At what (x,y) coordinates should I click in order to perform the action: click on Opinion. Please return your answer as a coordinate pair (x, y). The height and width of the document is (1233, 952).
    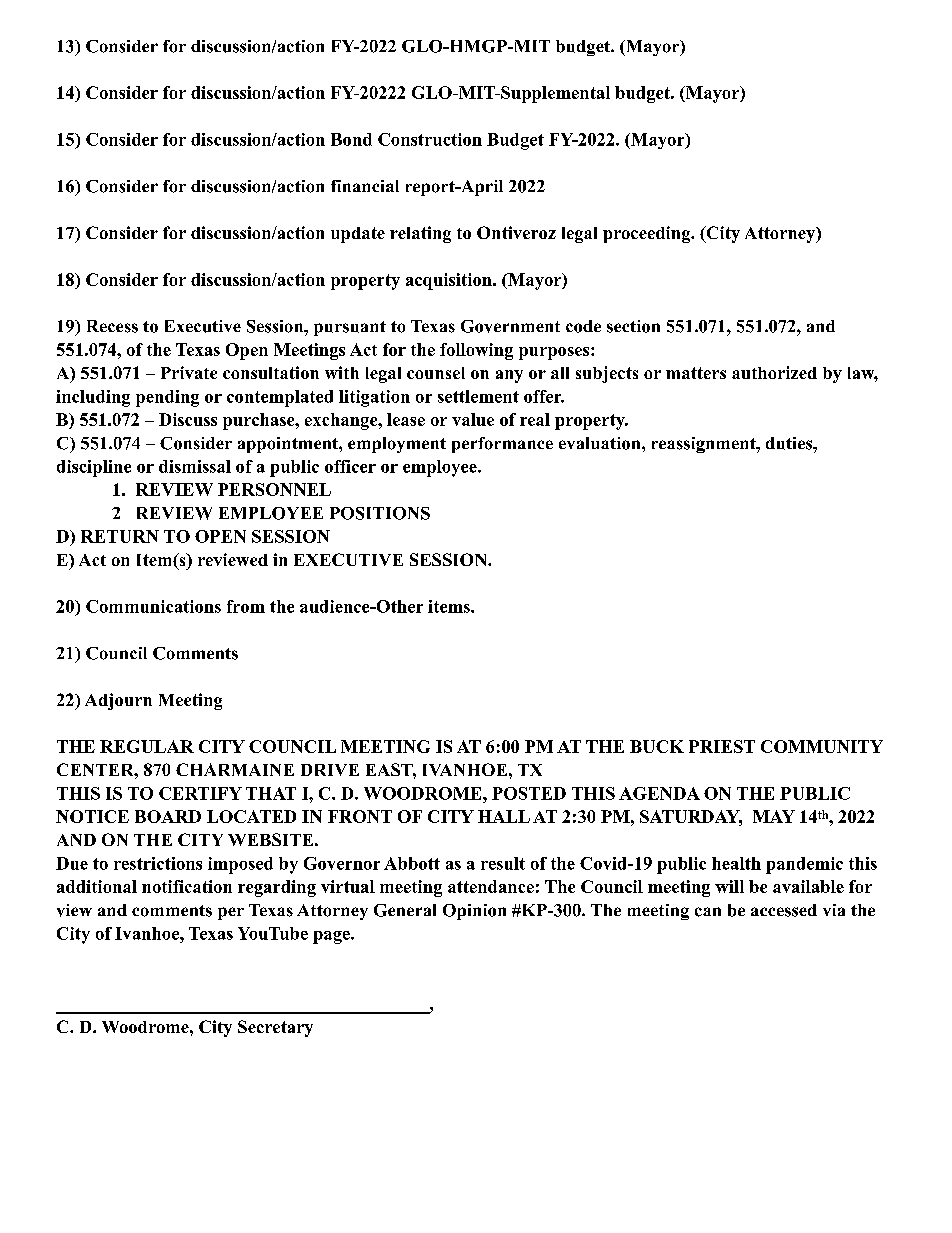
    Looking at the image, I should click on (474, 912).
